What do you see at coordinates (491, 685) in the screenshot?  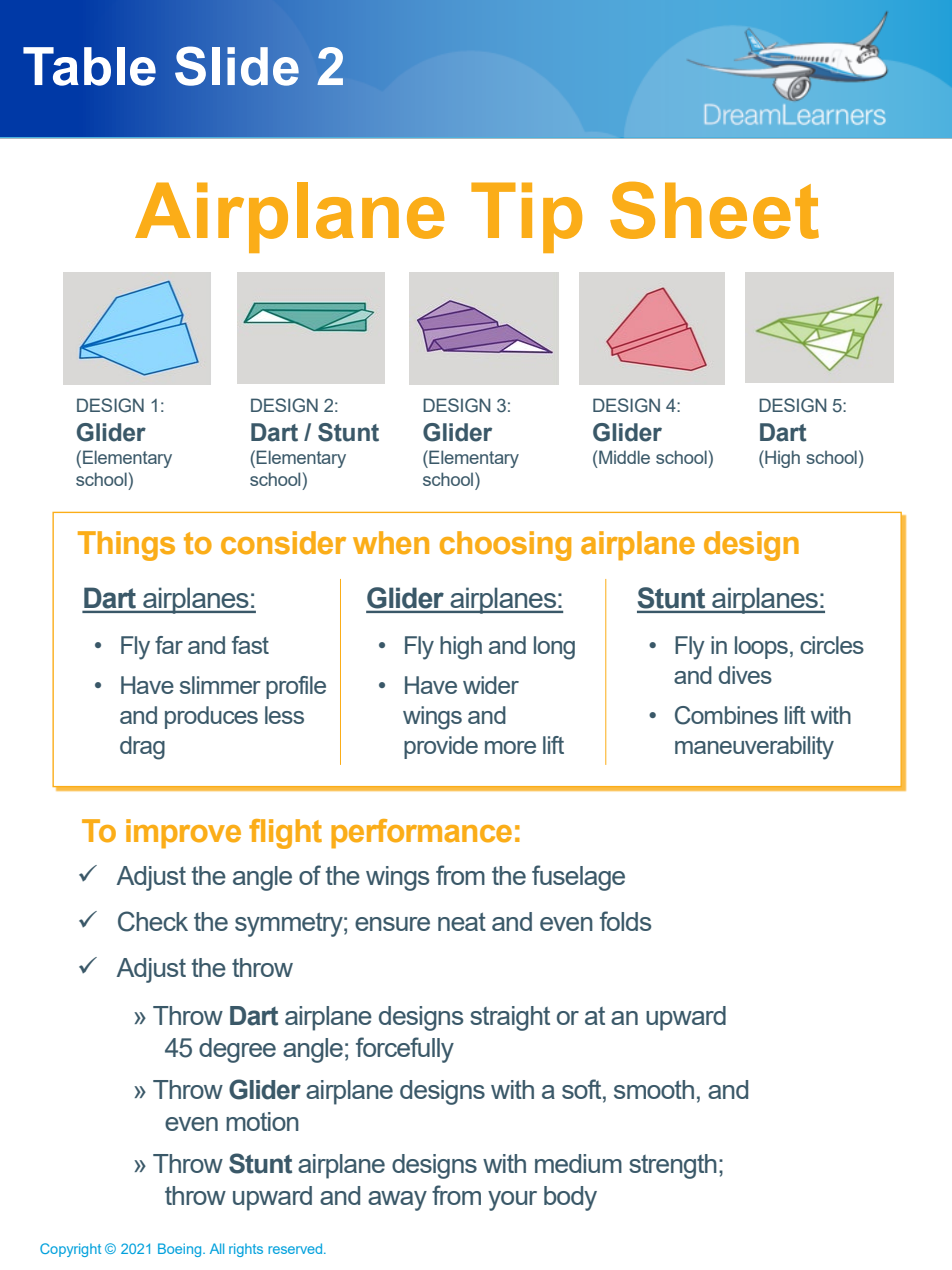 I see `wider` at bounding box center [491, 685].
